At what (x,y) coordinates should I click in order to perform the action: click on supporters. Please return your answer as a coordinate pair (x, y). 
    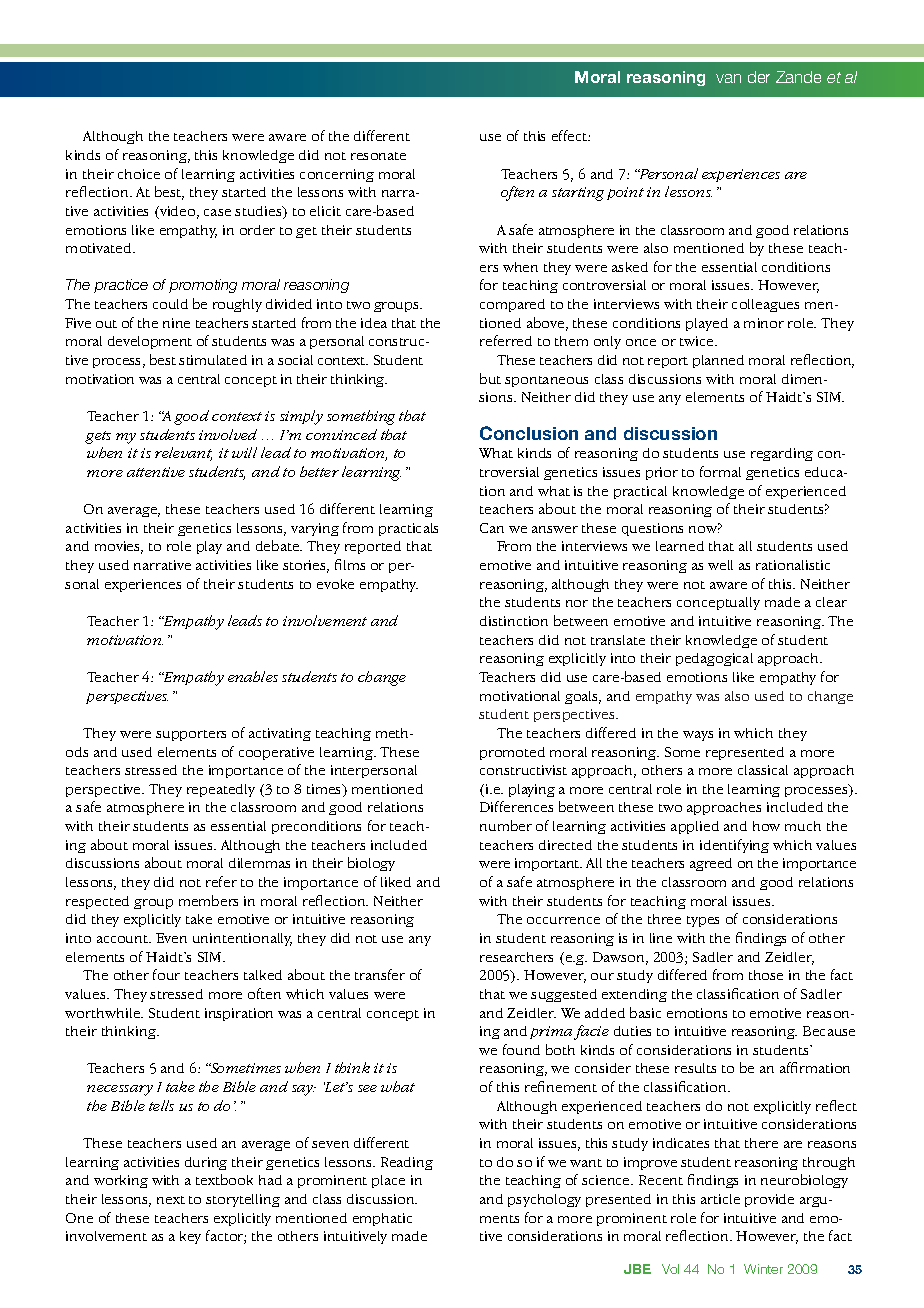
    Looking at the image, I should click on (191, 735).
